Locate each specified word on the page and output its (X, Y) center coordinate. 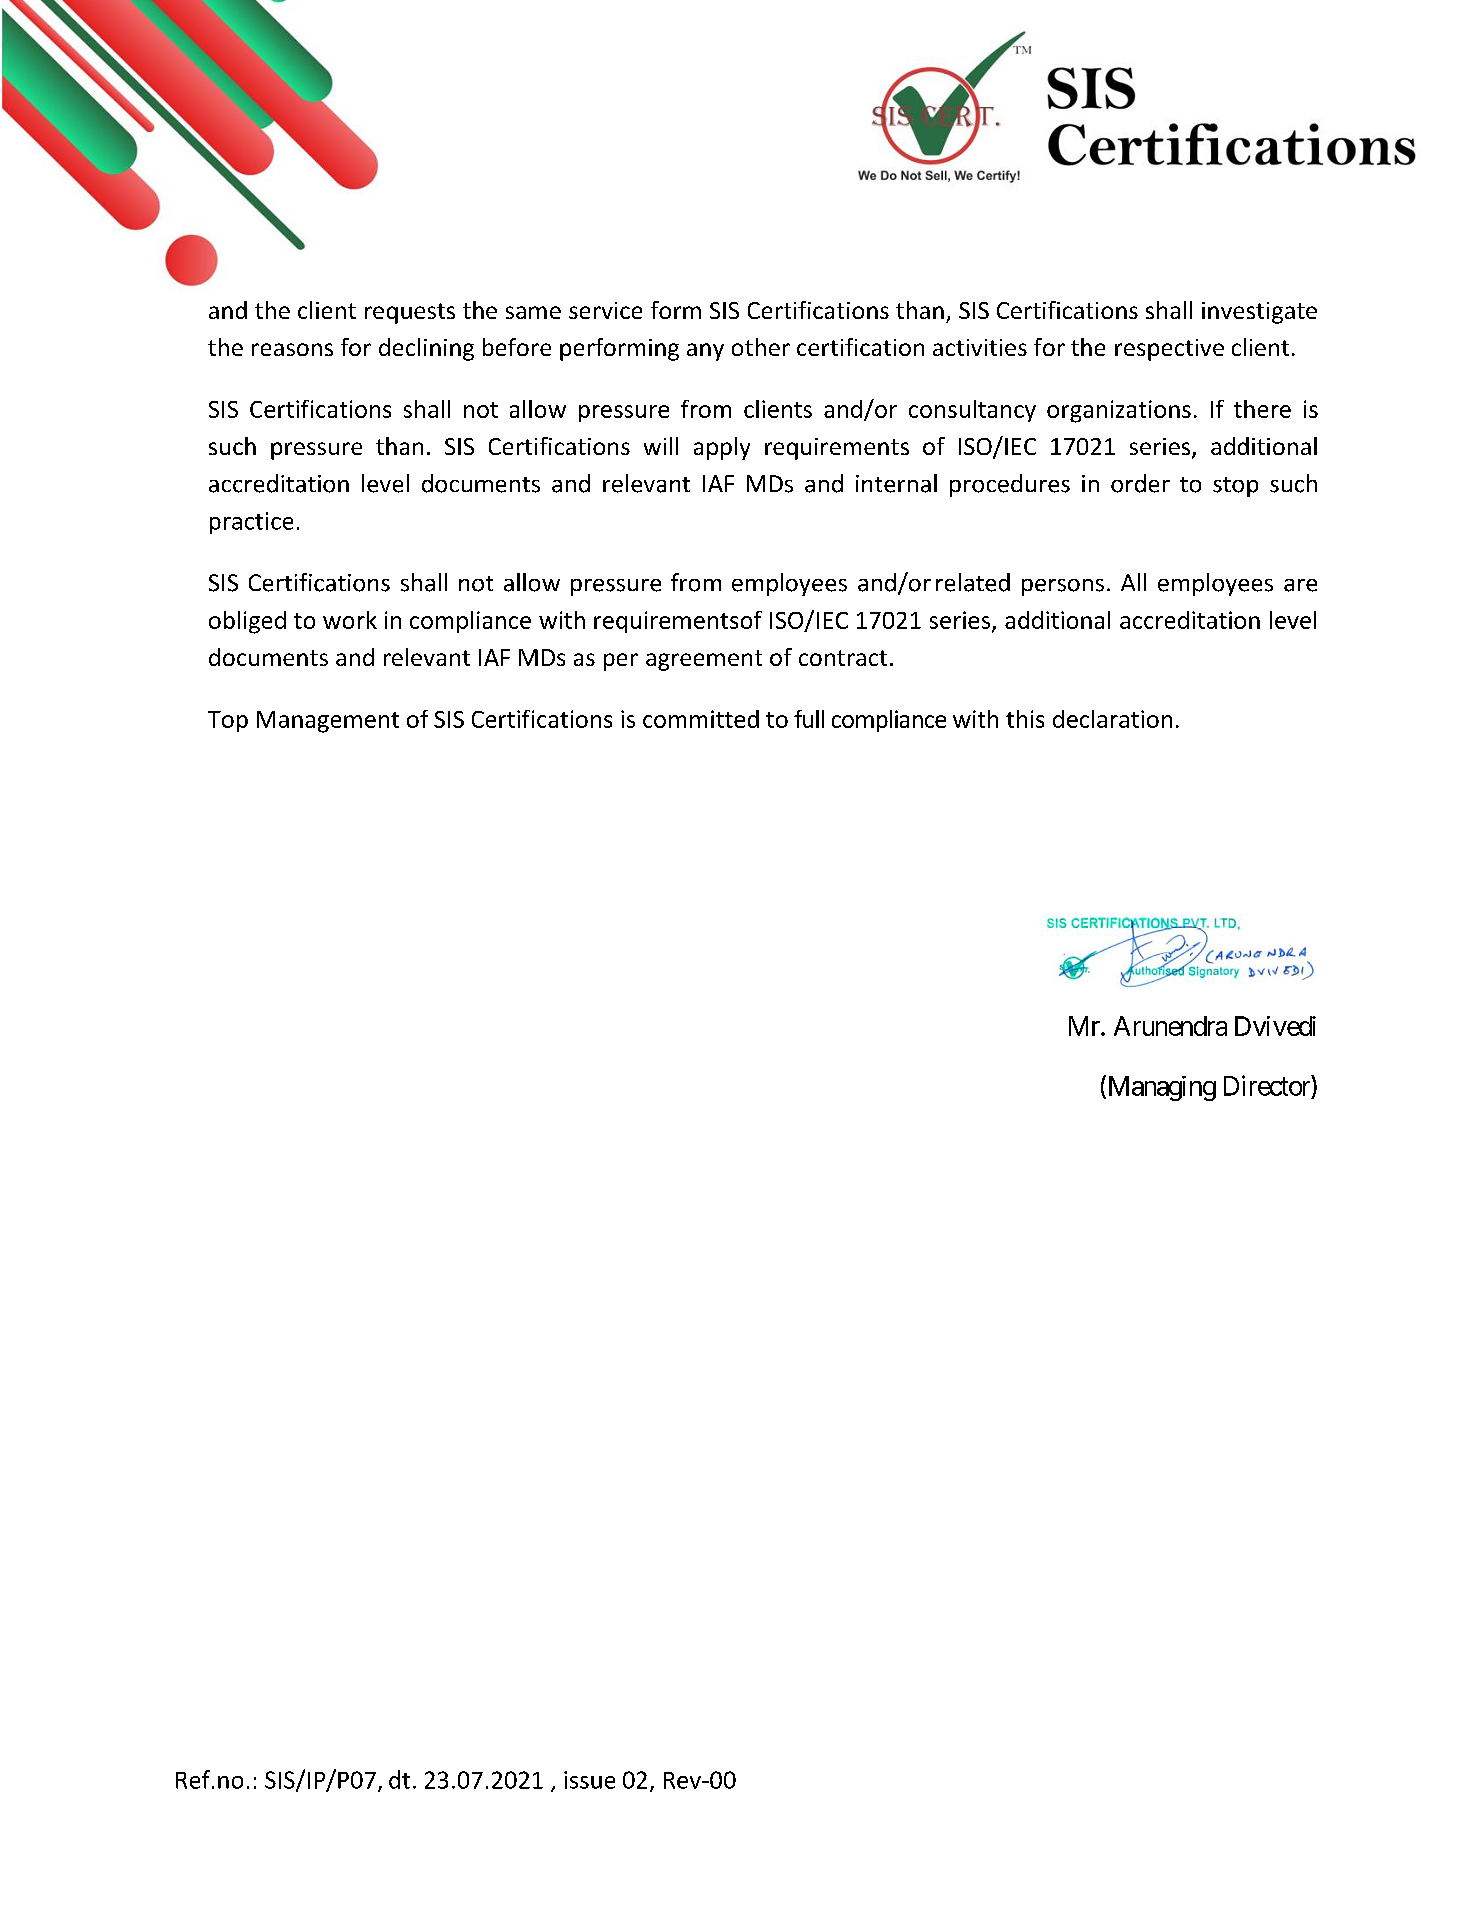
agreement (704, 660)
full (809, 719)
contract (843, 658)
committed (701, 719)
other (761, 347)
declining (426, 349)
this (1025, 719)
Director (1268, 1085)
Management (328, 722)
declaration (1112, 719)
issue (589, 1780)
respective (1169, 350)
